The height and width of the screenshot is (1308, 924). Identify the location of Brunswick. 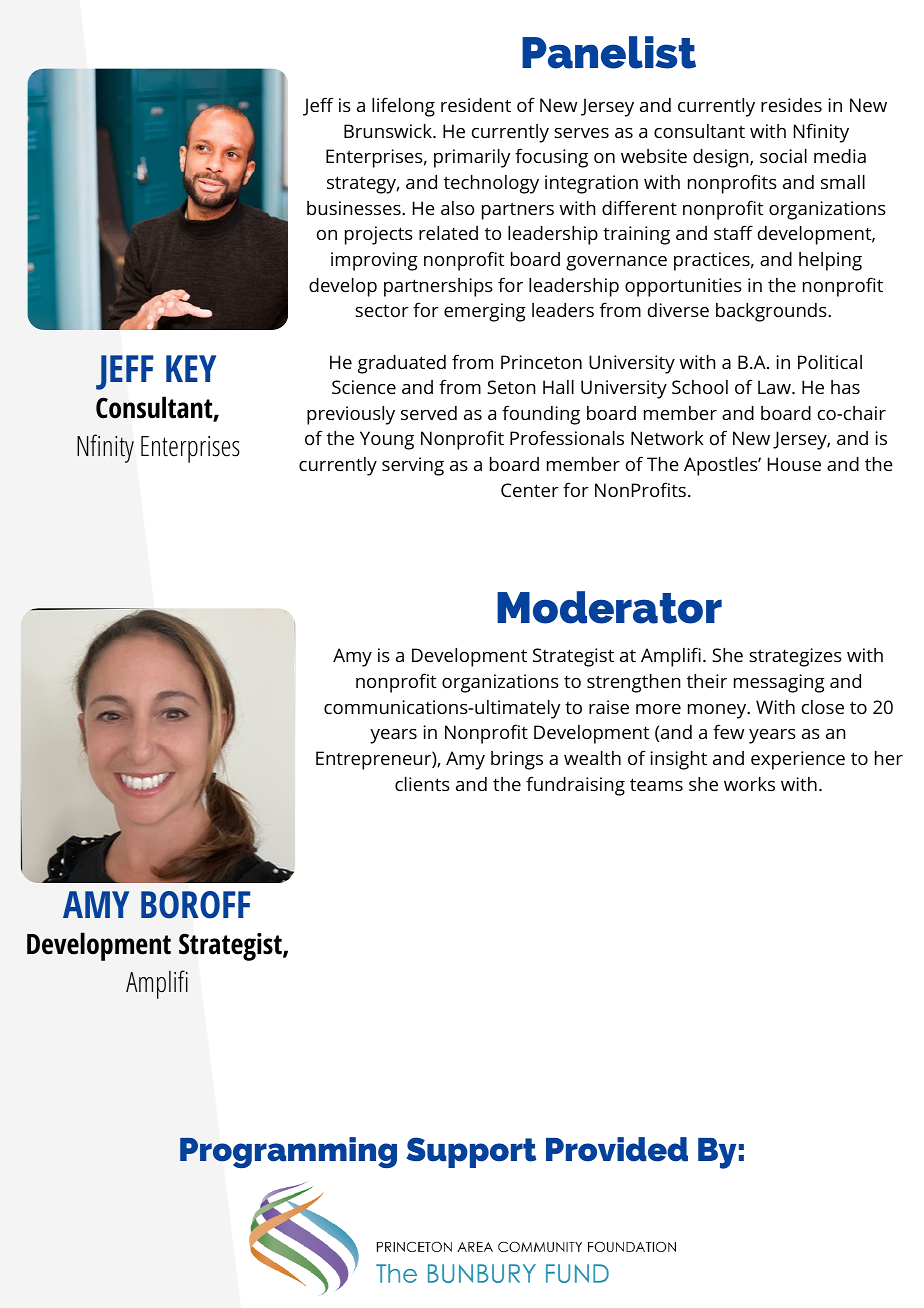
(389, 131).
